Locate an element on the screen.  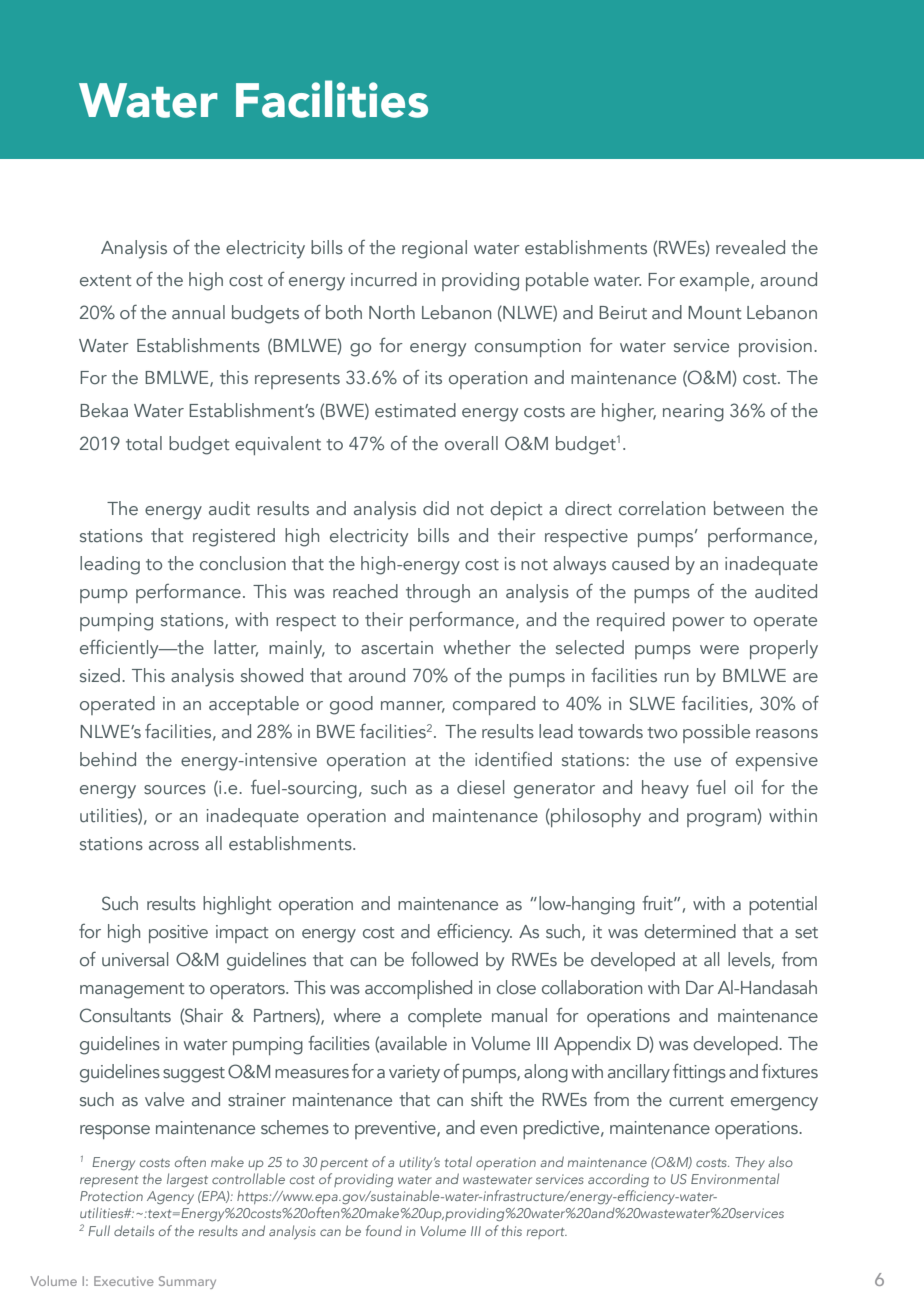
annual is located at coordinates (198, 312).
